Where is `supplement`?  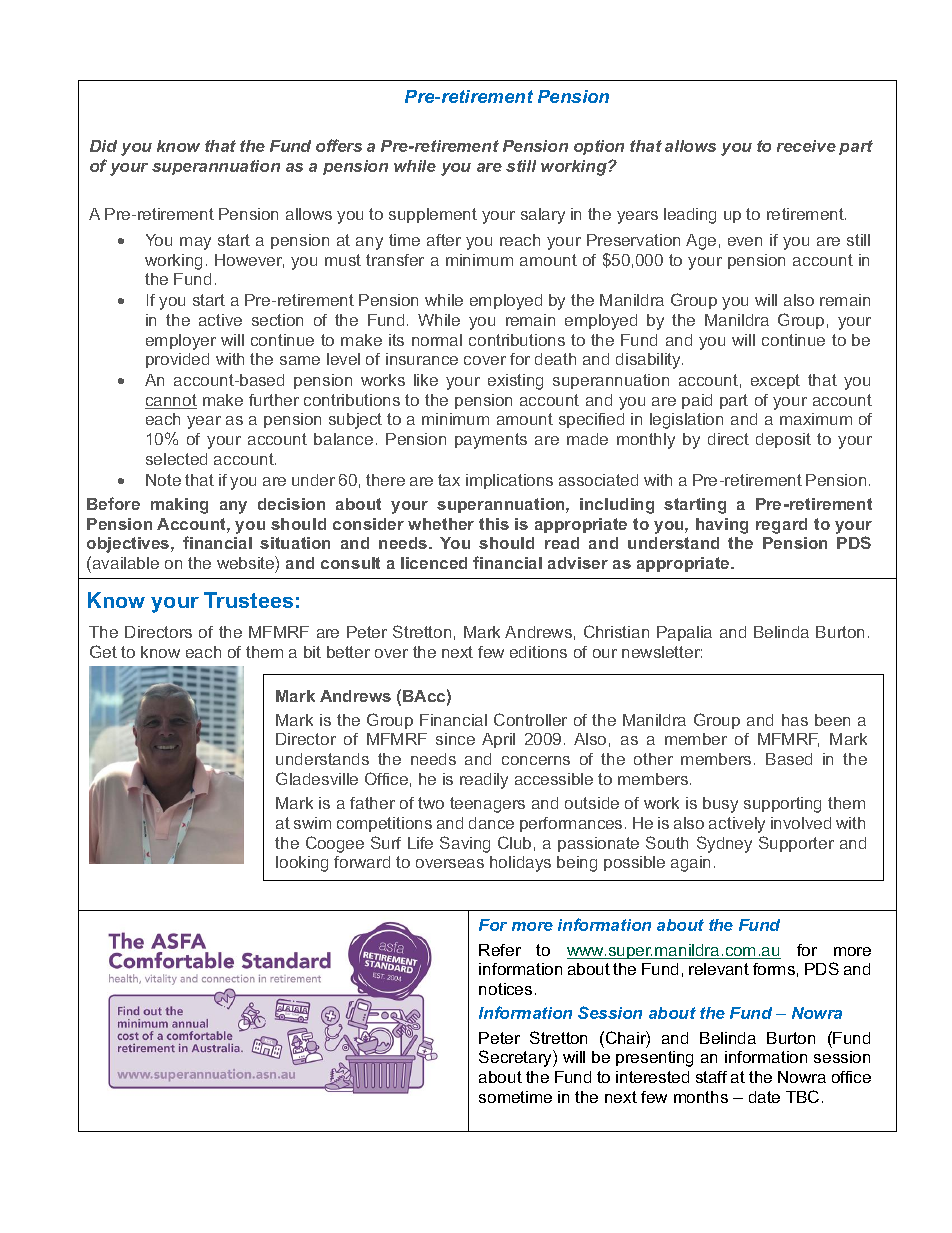 supplement is located at coordinates (433, 215).
